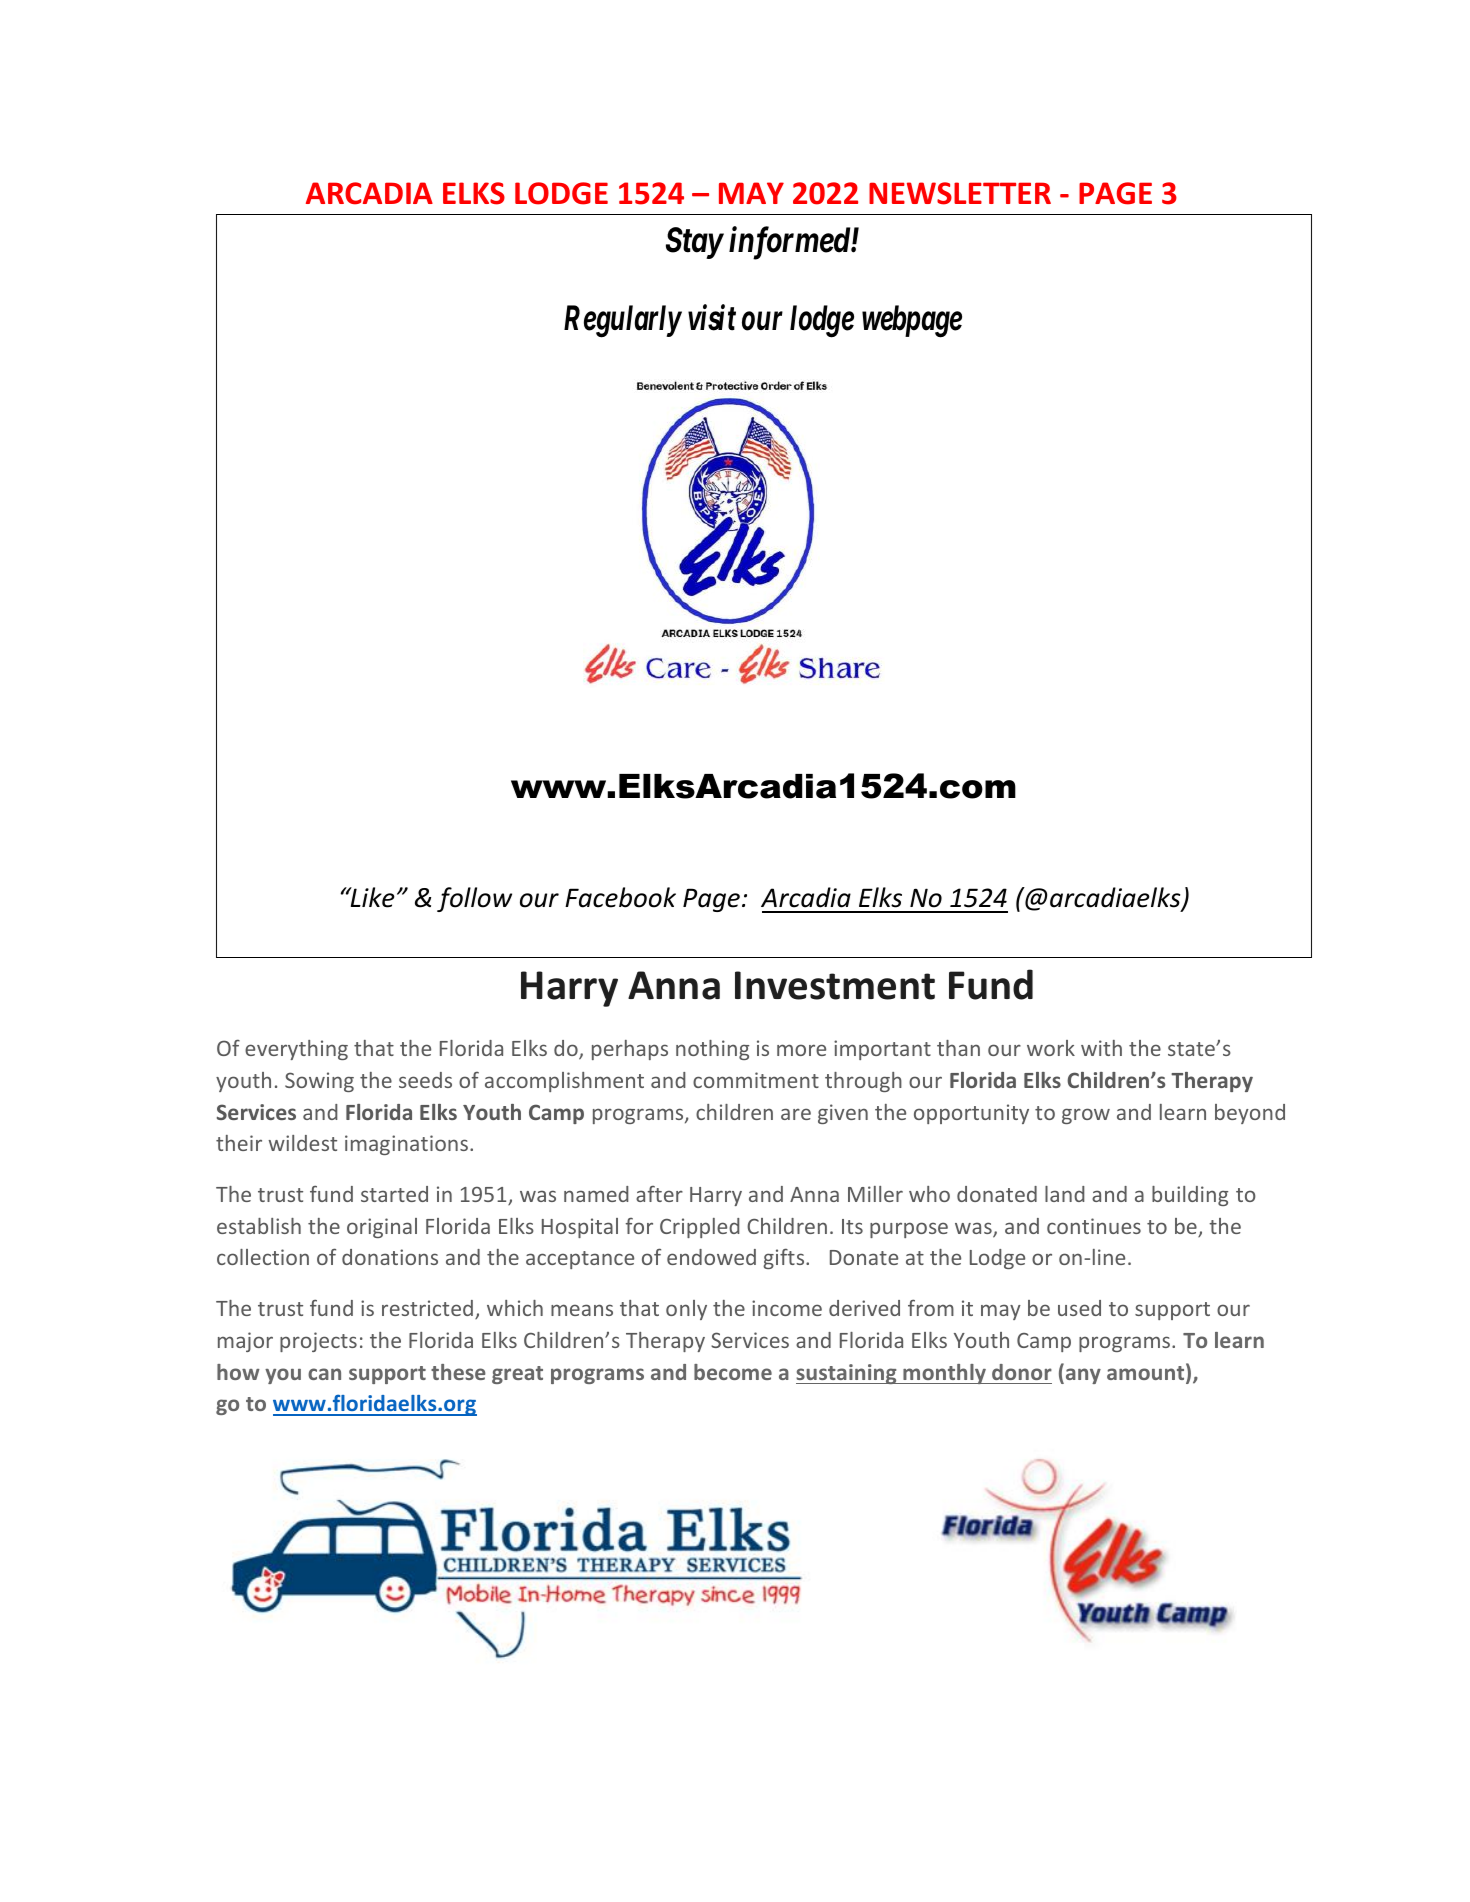  Describe the element at coordinates (318, 1342) in the page. I see `projects` at that location.
